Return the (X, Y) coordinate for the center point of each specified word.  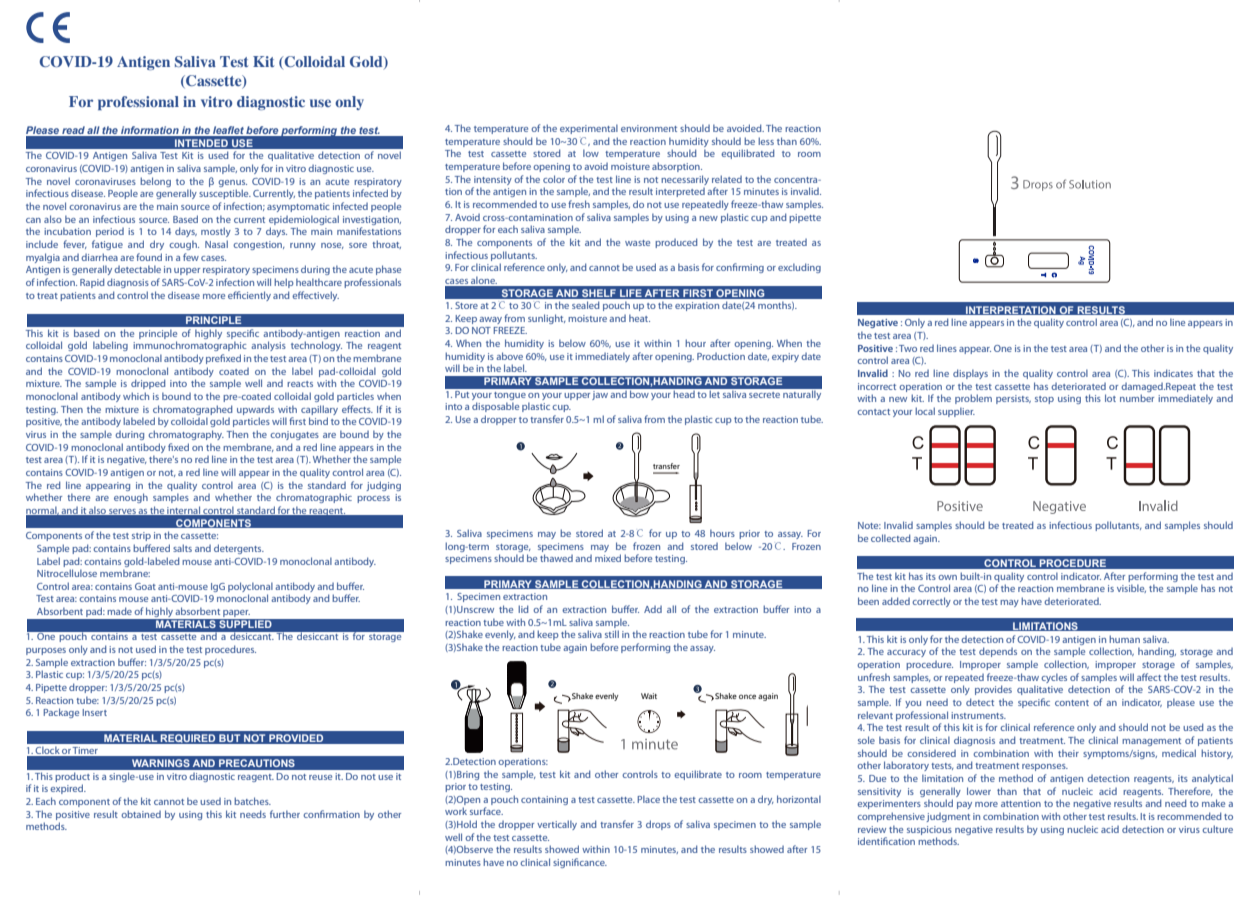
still (612, 634)
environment (649, 128)
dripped (148, 384)
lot (1110, 398)
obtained (141, 814)
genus (232, 183)
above (509, 356)
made (119, 611)
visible (1131, 588)
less (766, 141)
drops (658, 825)
